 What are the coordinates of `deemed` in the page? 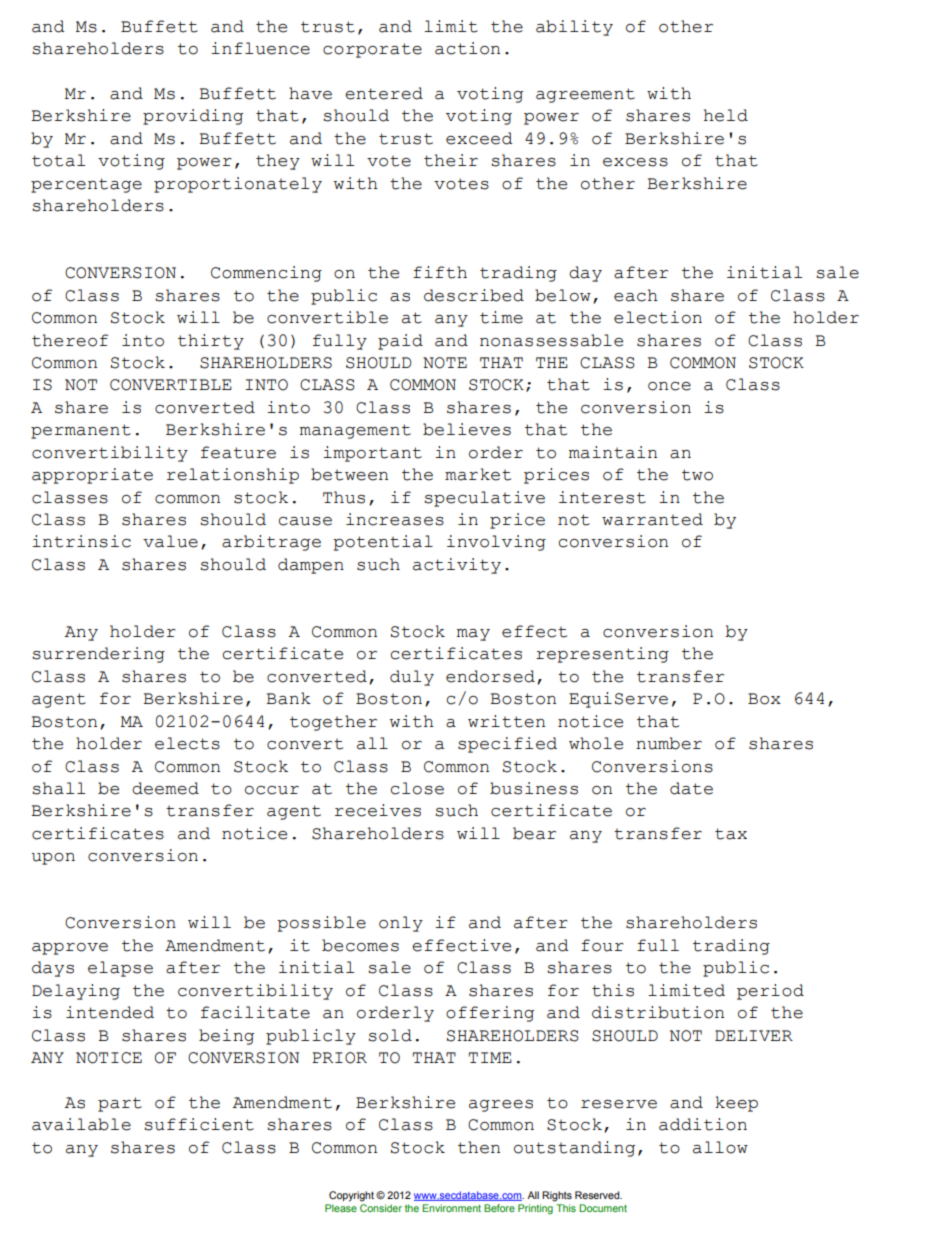 It's located at (165, 788).
